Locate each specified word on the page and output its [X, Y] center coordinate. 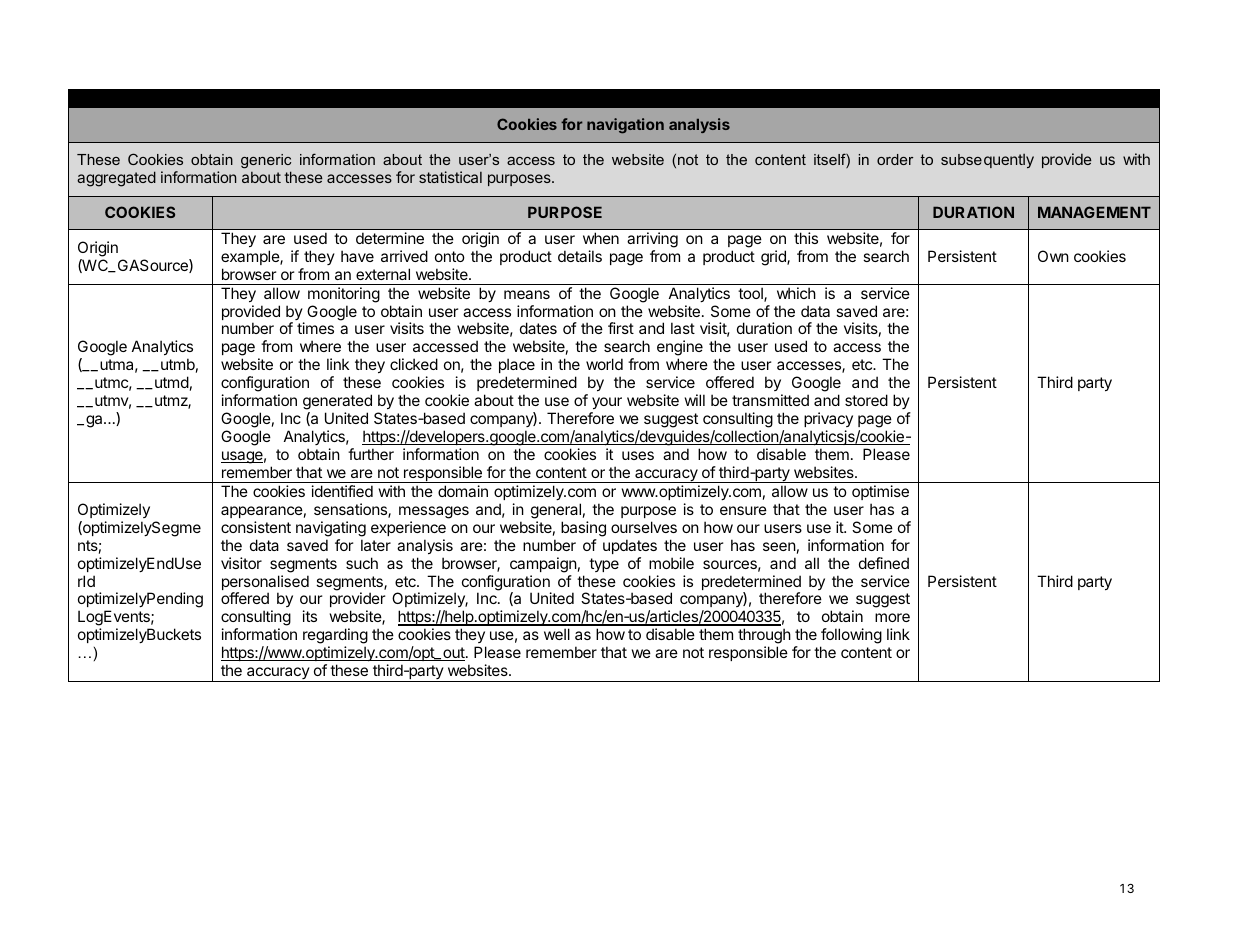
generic [266, 161]
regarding [335, 636]
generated [337, 402]
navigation [625, 126]
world [604, 364]
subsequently [987, 161]
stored [866, 400]
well [557, 634]
